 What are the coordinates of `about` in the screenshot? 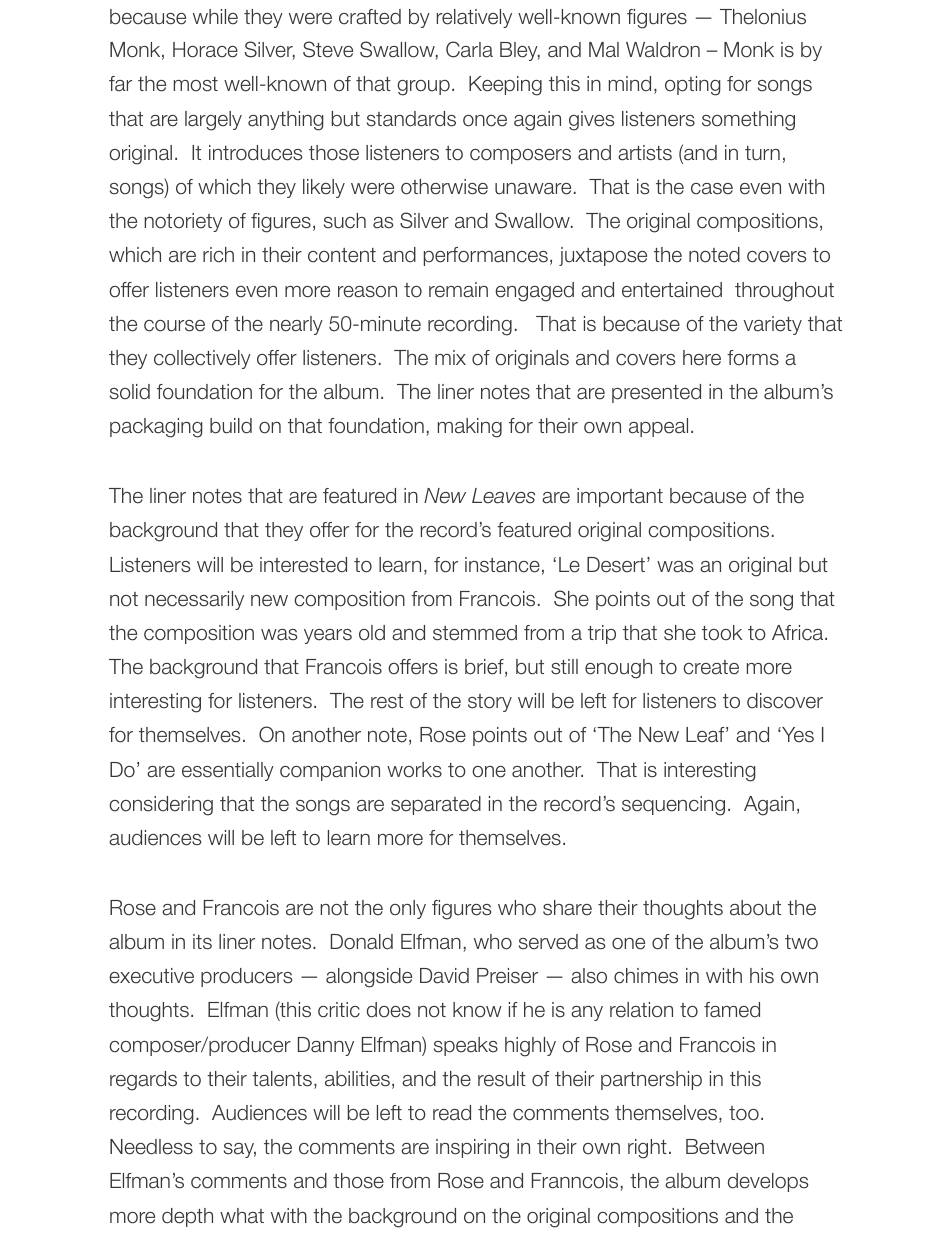 It's located at (755, 908).
